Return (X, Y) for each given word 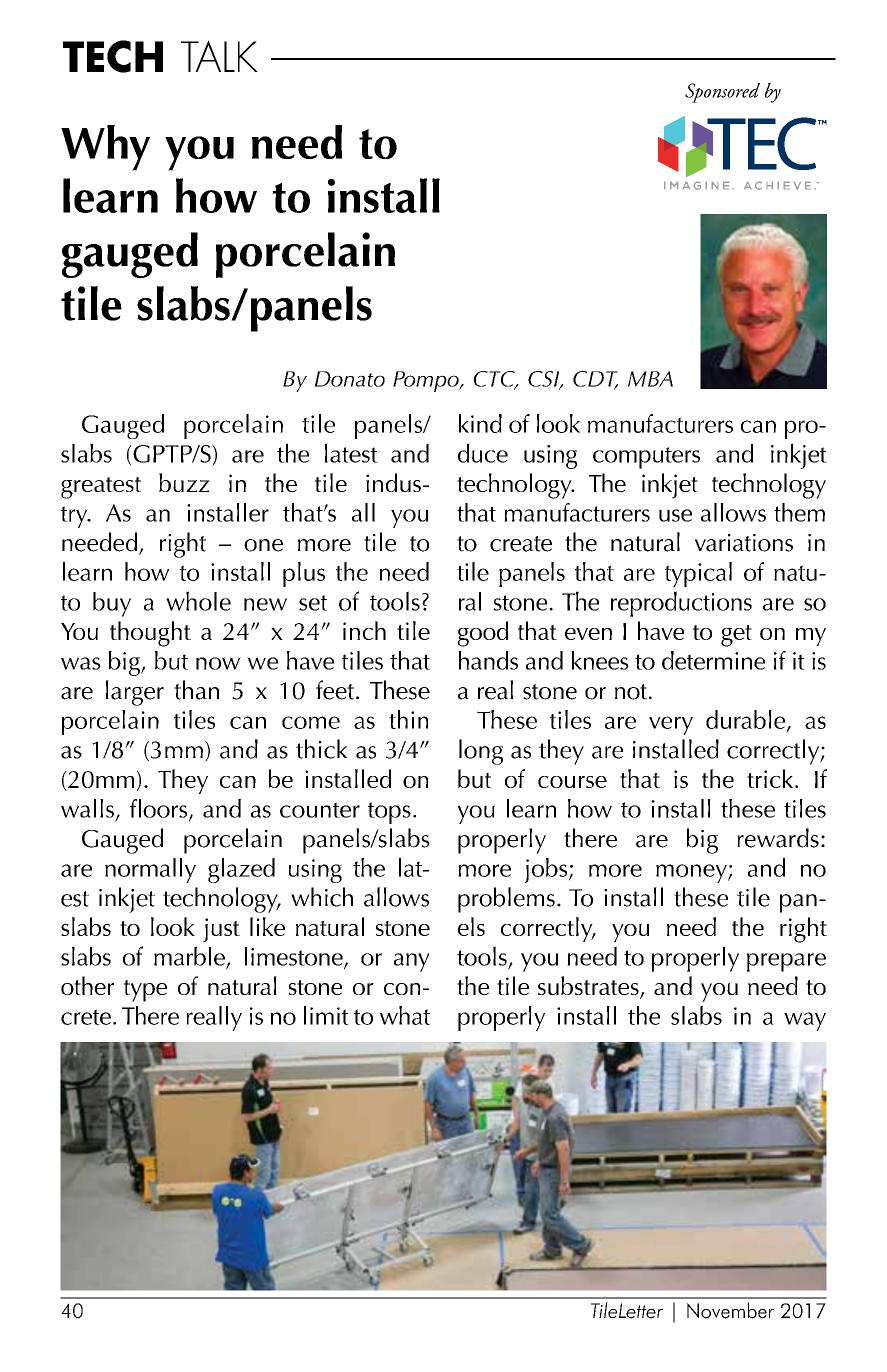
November (730, 1310)
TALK (219, 56)
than (196, 690)
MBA (650, 379)
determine (713, 660)
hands (488, 660)
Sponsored (722, 93)
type (145, 991)
